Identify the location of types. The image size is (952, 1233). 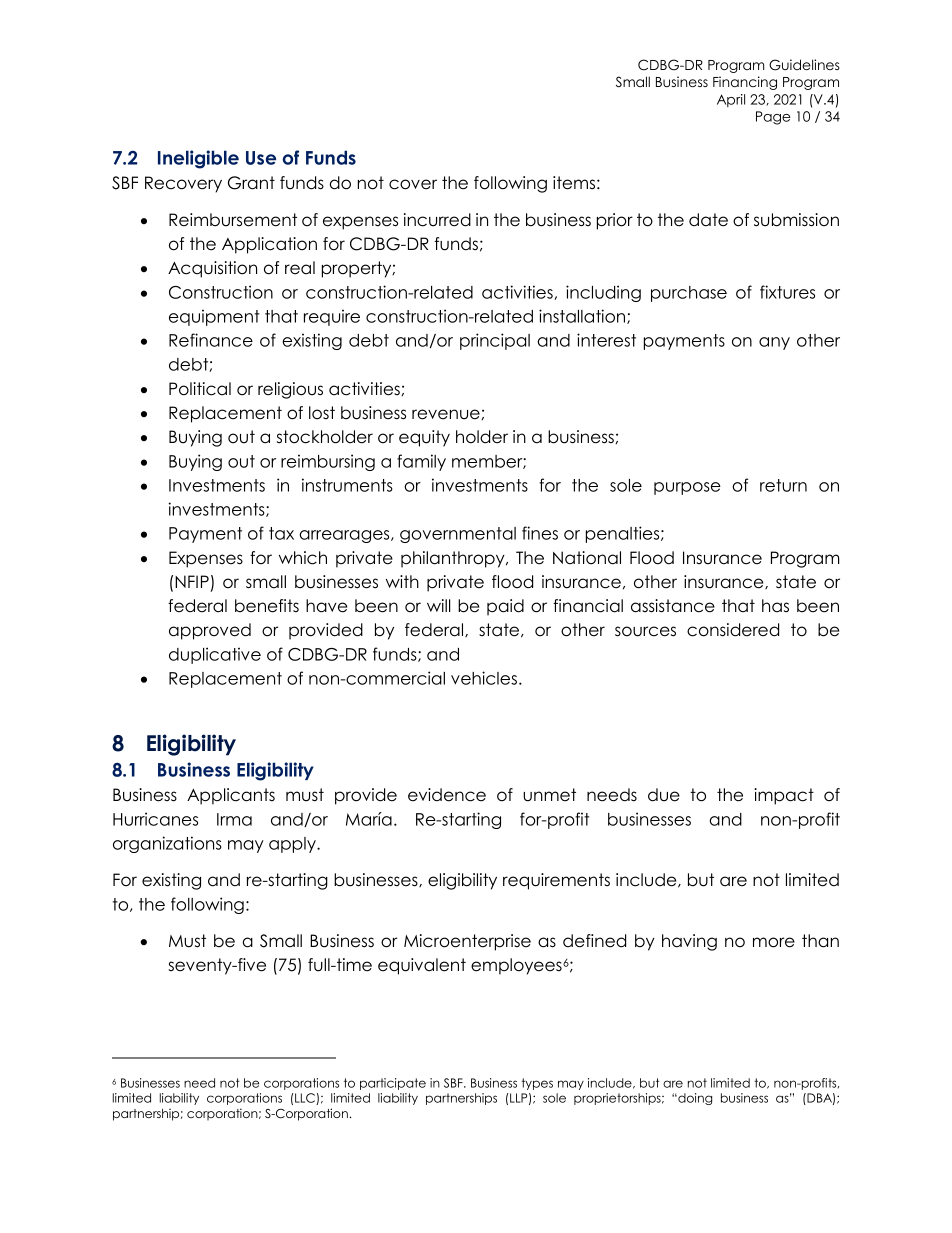
(537, 1084).
